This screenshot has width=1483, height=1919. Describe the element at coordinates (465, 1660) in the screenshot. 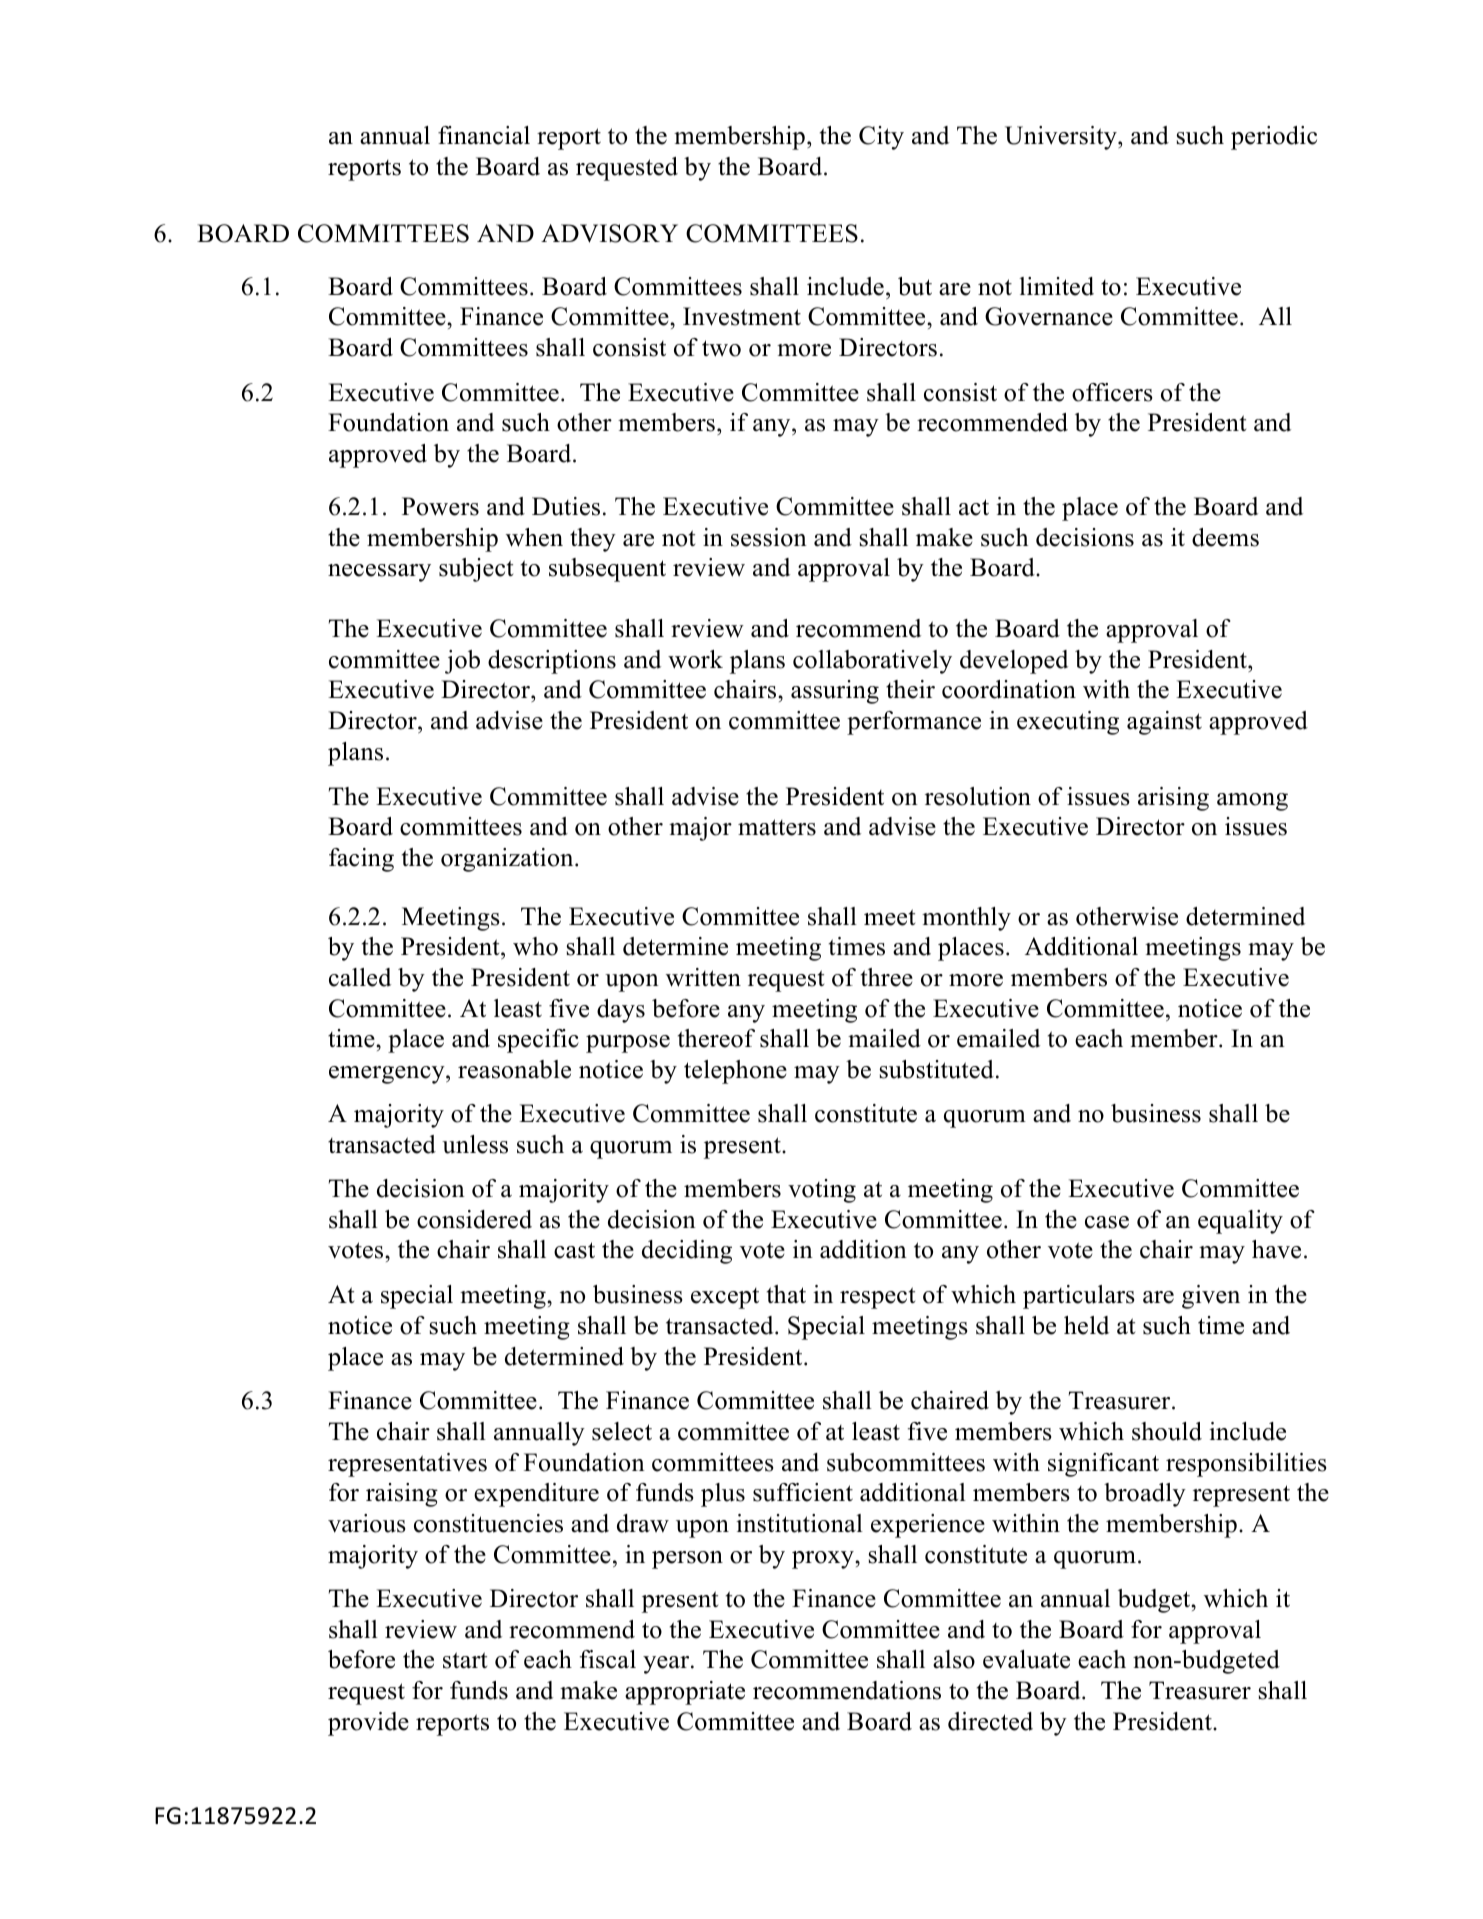

I see `start` at that location.
